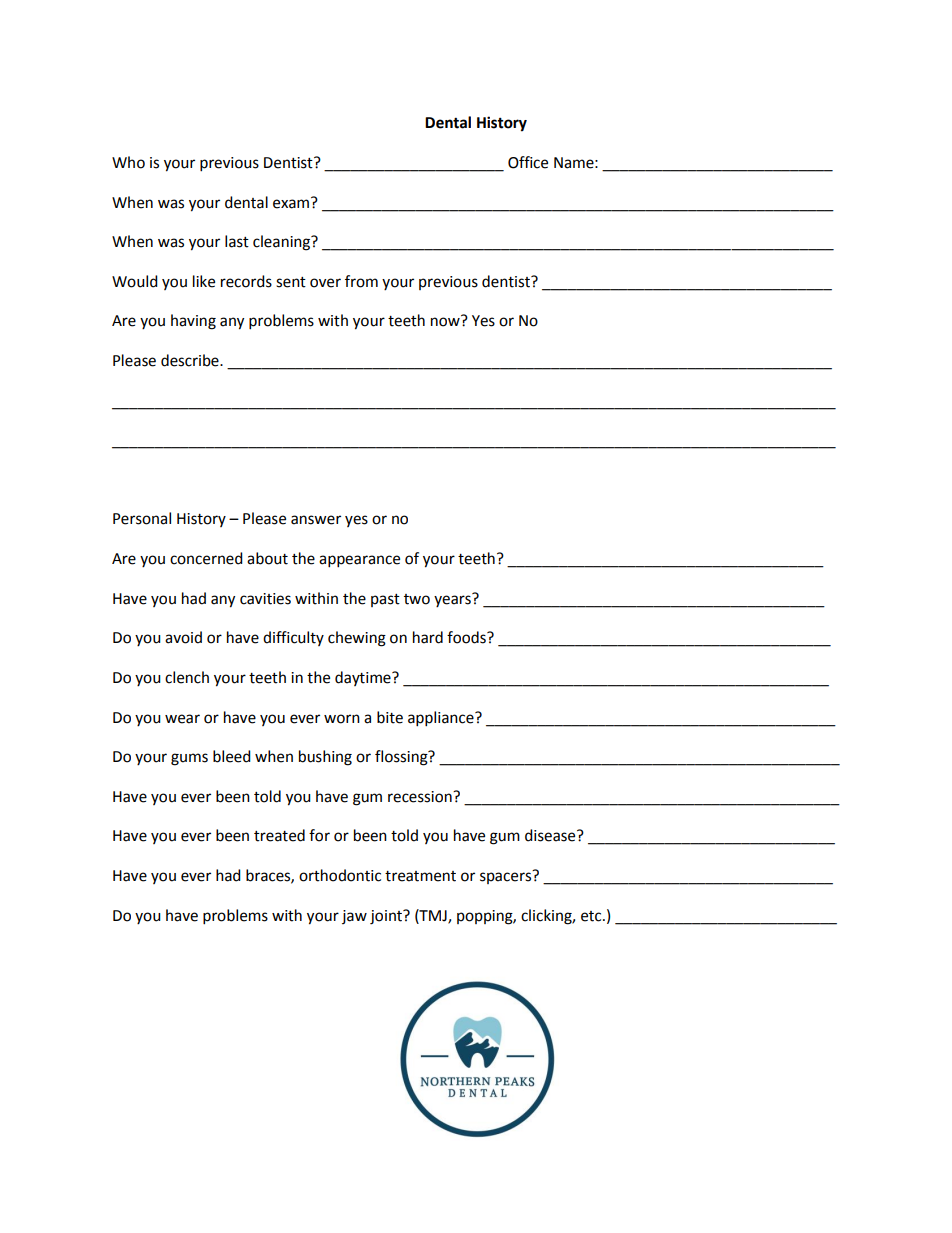  Describe the element at coordinates (528, 162) in the image. I see `Office` at that location.
